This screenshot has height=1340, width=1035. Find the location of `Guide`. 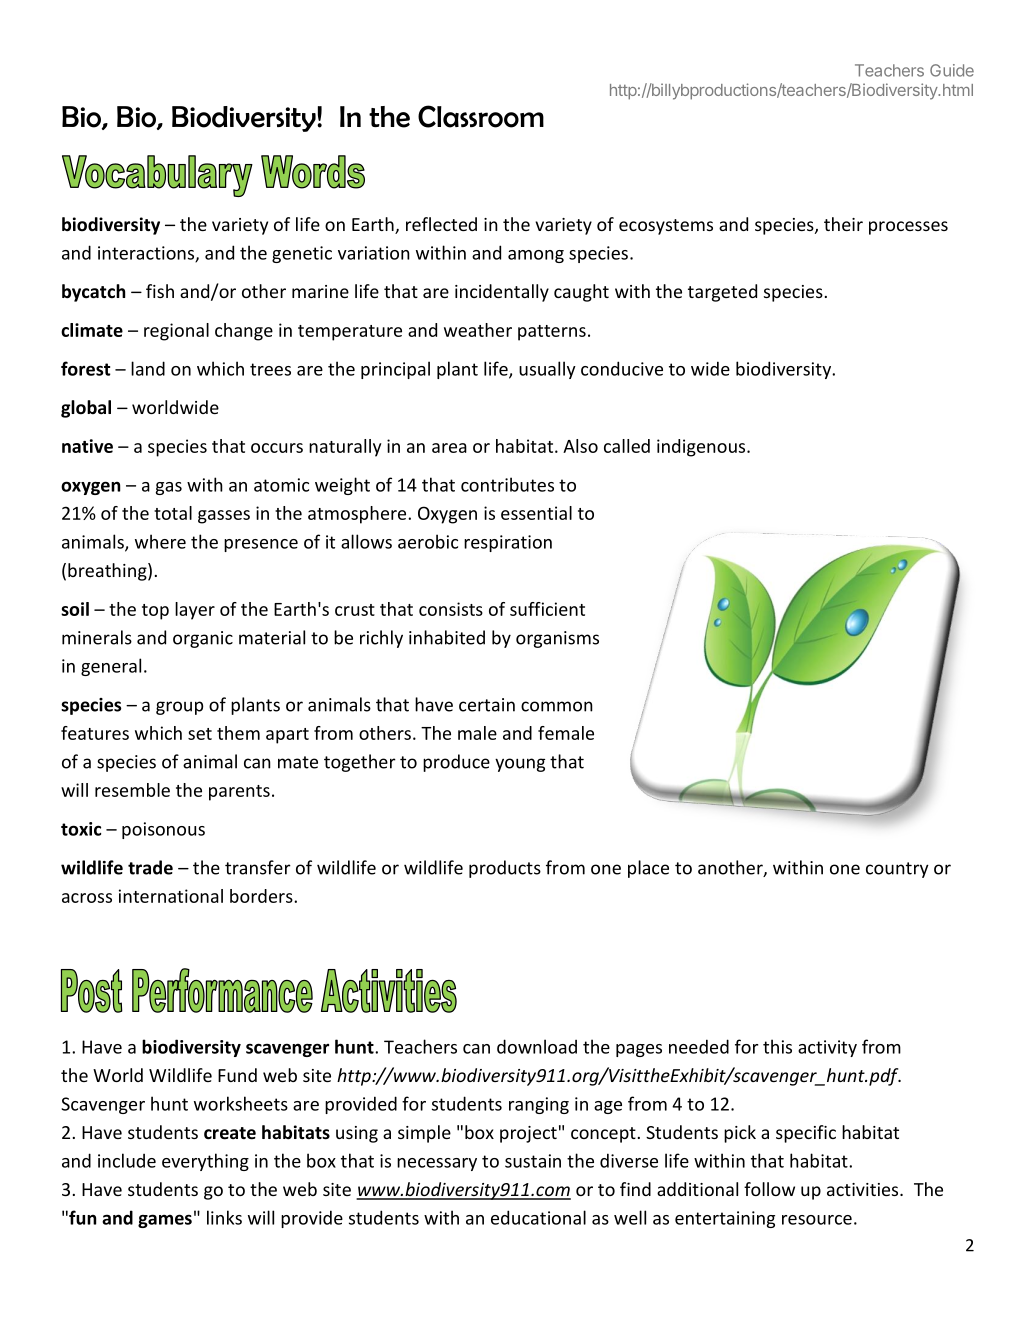

Guide is located at coordinates (952, 70).
